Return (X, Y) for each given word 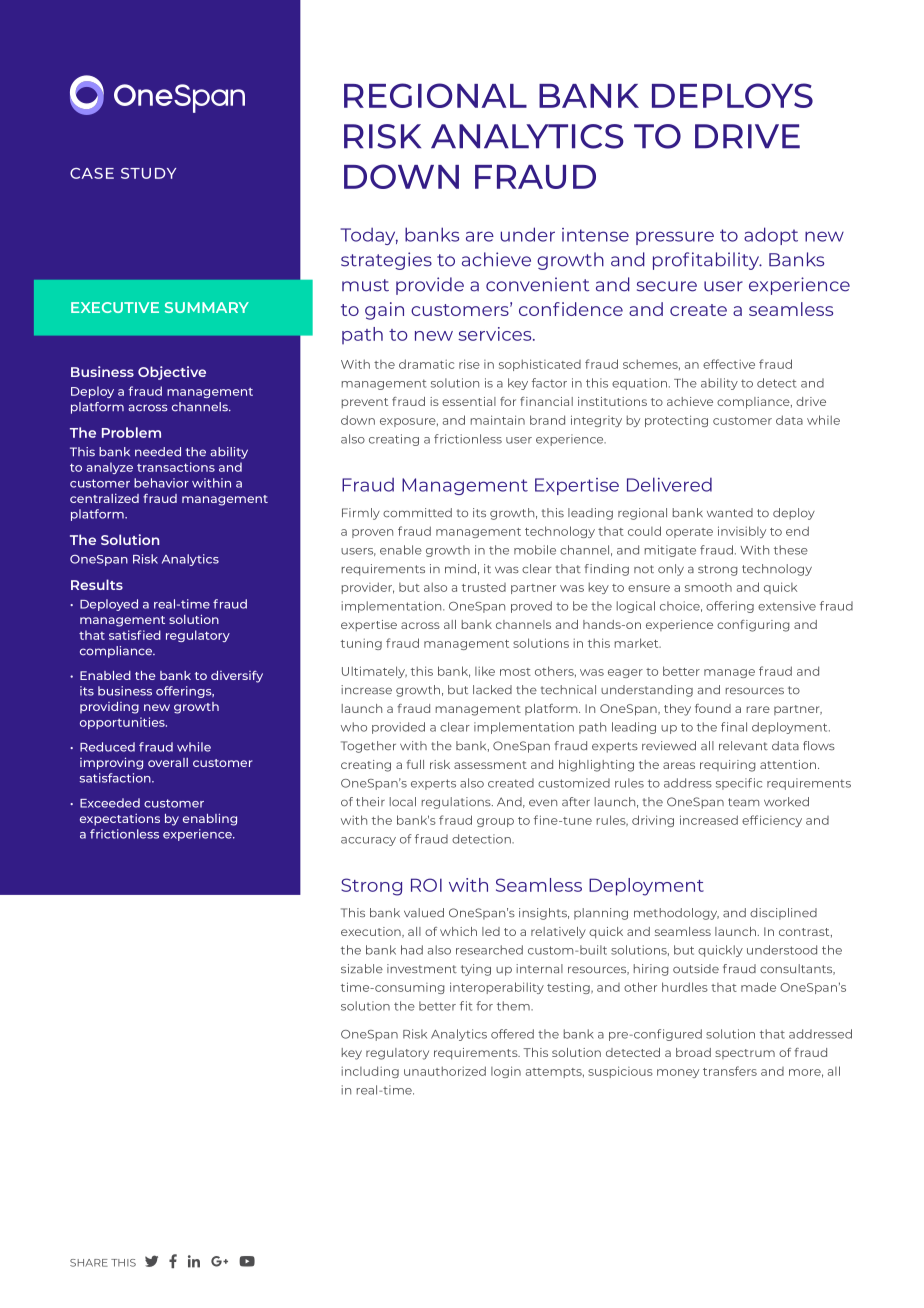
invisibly (742, 532)
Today (369, 236)
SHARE (89, 1263)
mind (460, 569)
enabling (210, 819)
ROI (426, 885)
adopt (771, 236)
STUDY (148, 173)
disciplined (783, 914)
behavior (161, 483)
